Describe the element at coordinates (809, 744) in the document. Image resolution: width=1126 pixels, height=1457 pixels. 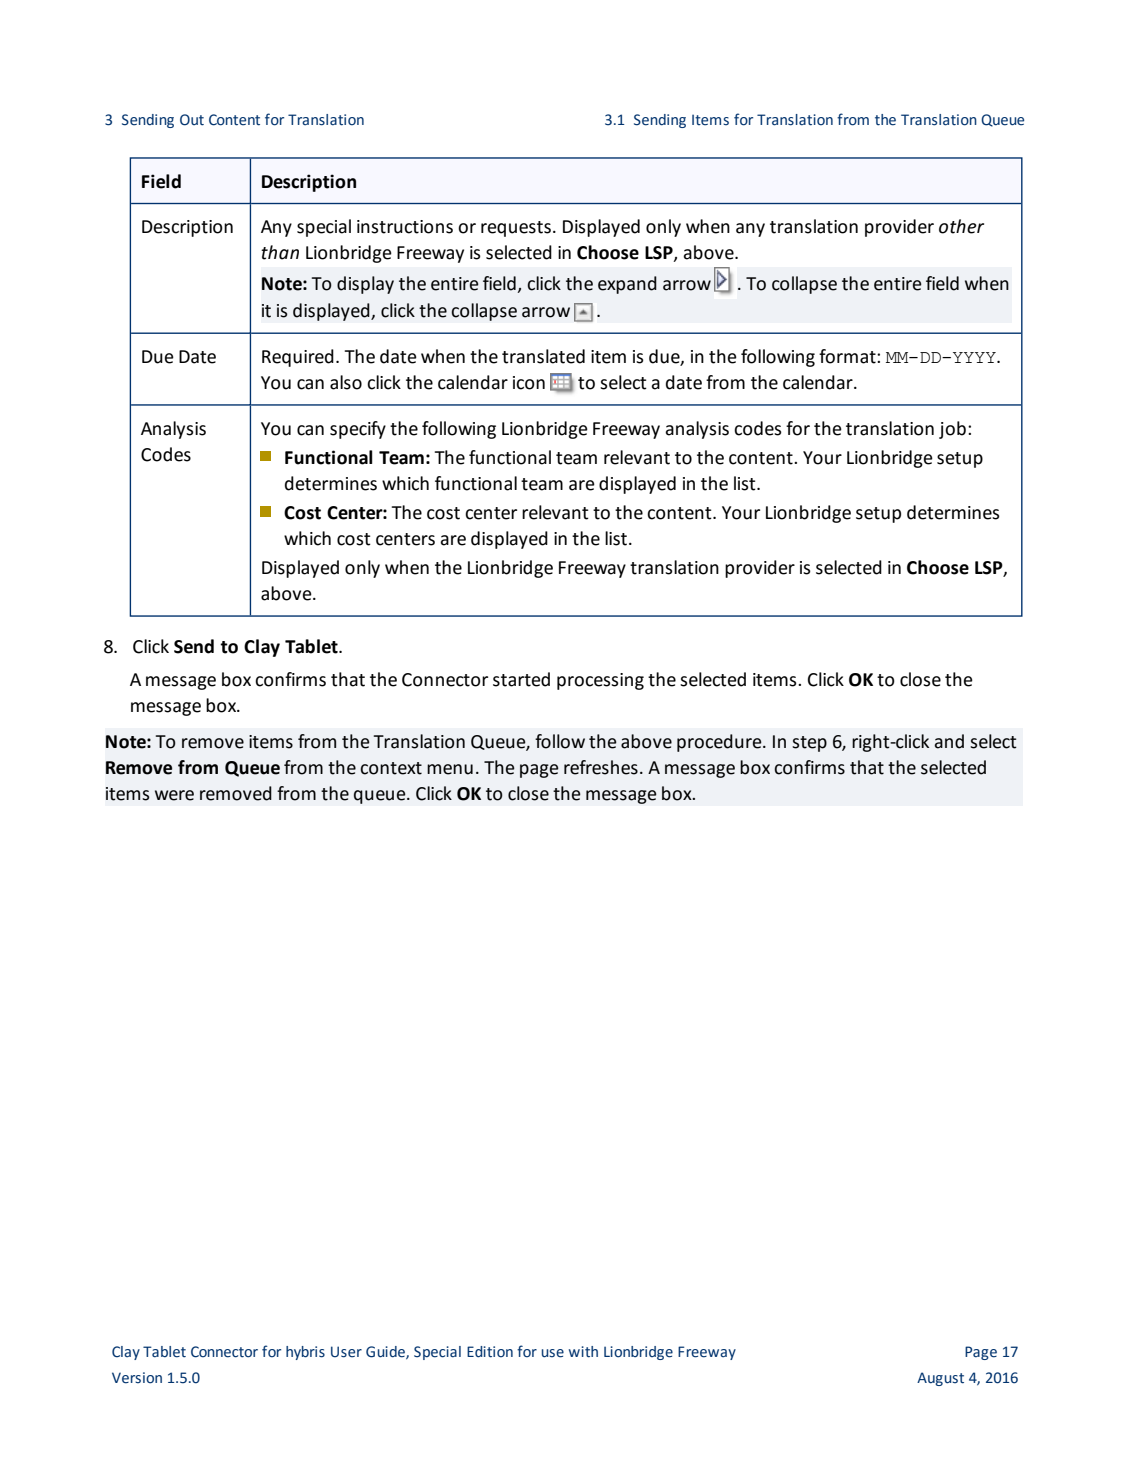
I see `step` at that location.
